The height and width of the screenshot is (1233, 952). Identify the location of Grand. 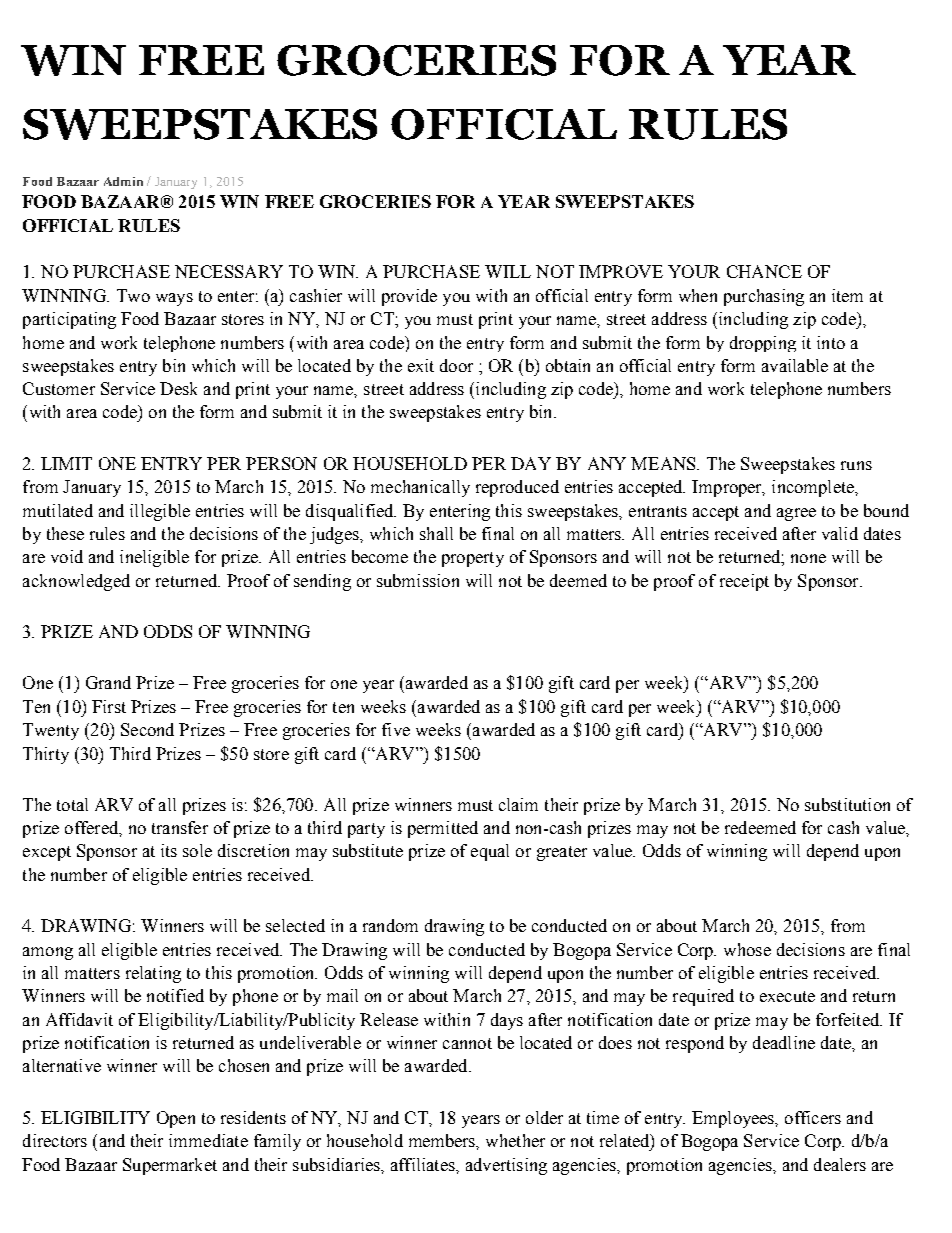
(108, 682).
